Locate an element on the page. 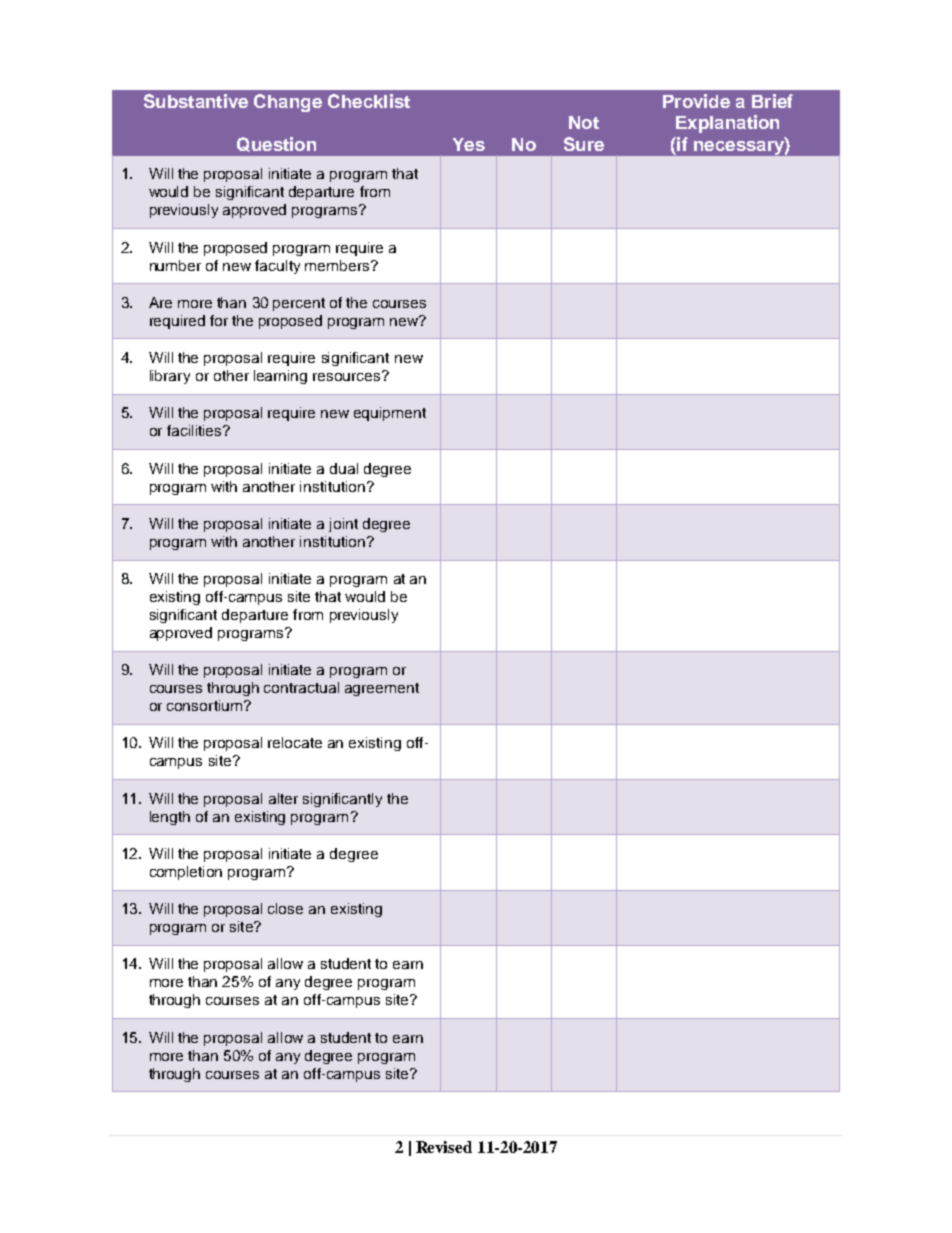 Image resolution: width=952 pixels, height=1233 pixels. dual is located at coordinates (344, 468).
